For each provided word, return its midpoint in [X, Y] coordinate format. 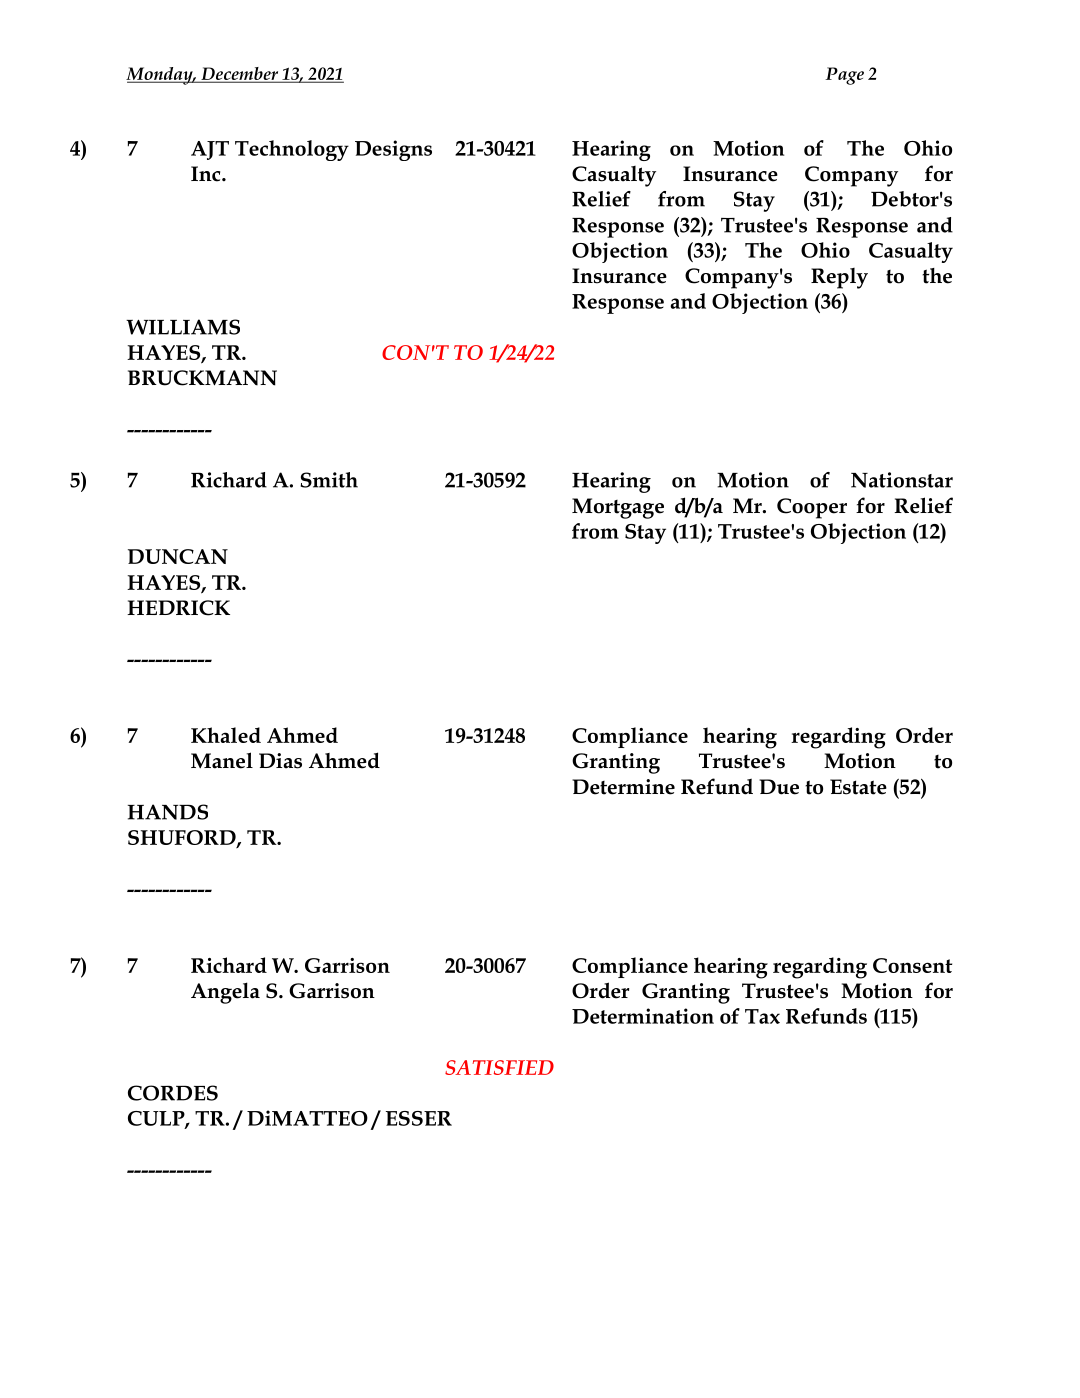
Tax [762, 1016]
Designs [393, 150]
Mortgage [618, 508]
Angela [225, 993]
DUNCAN [178, 556]
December [240, 74]
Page [844, 76]
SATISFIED [499, 1067]
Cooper [812, 508]
